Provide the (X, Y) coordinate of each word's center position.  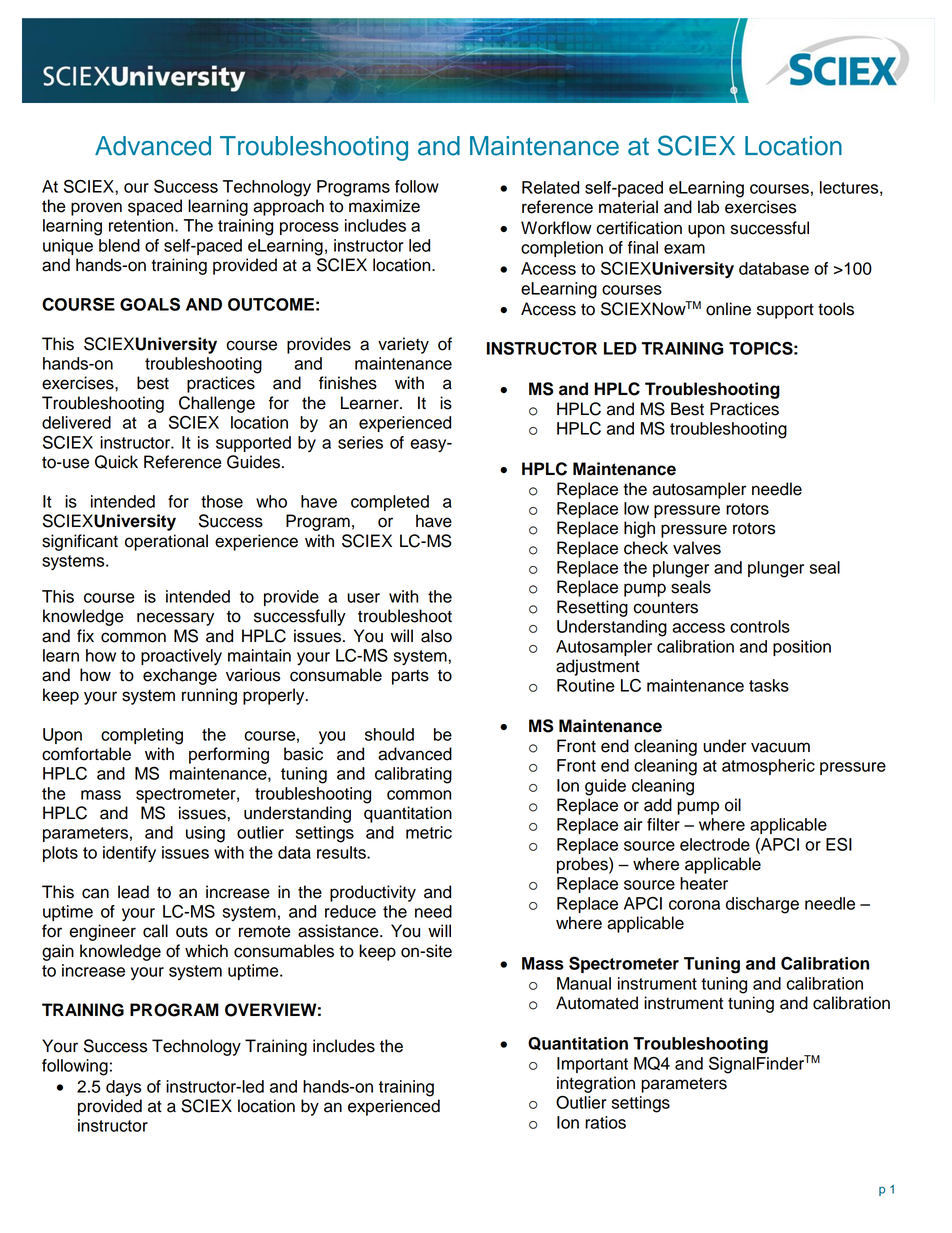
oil (733, 805)
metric (429, 832)
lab (708, 207)
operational (166, 542)
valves (697, 548)
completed (390, 503)
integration (596, 1084)
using (205, 834)
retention (142, 225)
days (123, 1088)
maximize (384, 206)
